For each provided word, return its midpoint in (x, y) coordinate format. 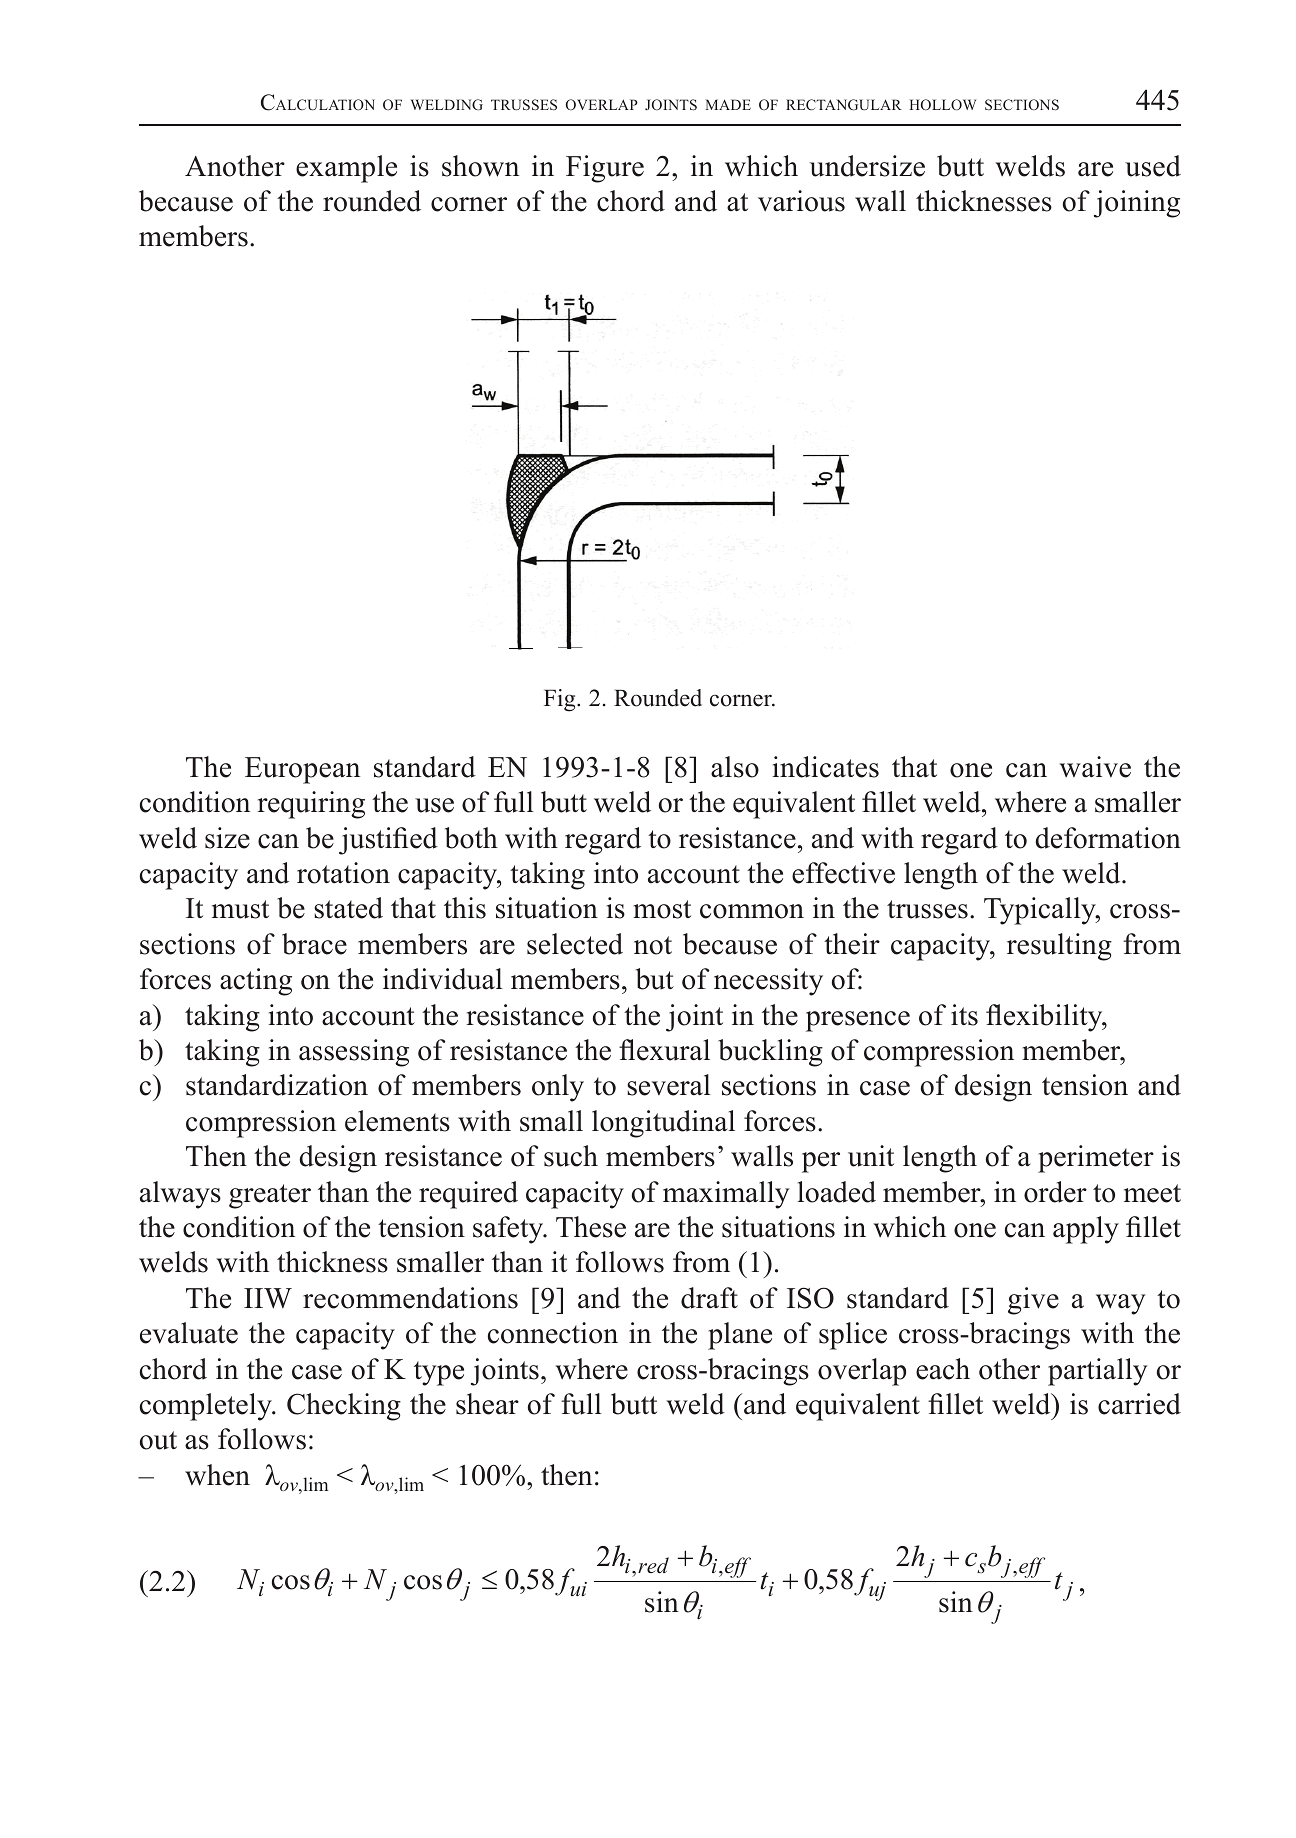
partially (1098, 1372)
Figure (605, 169)
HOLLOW (943, 105)
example (346, 169)
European (302, 770)
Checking (344, 1407)
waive (1095, 767)
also (735, 767)
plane (740, 1336)
